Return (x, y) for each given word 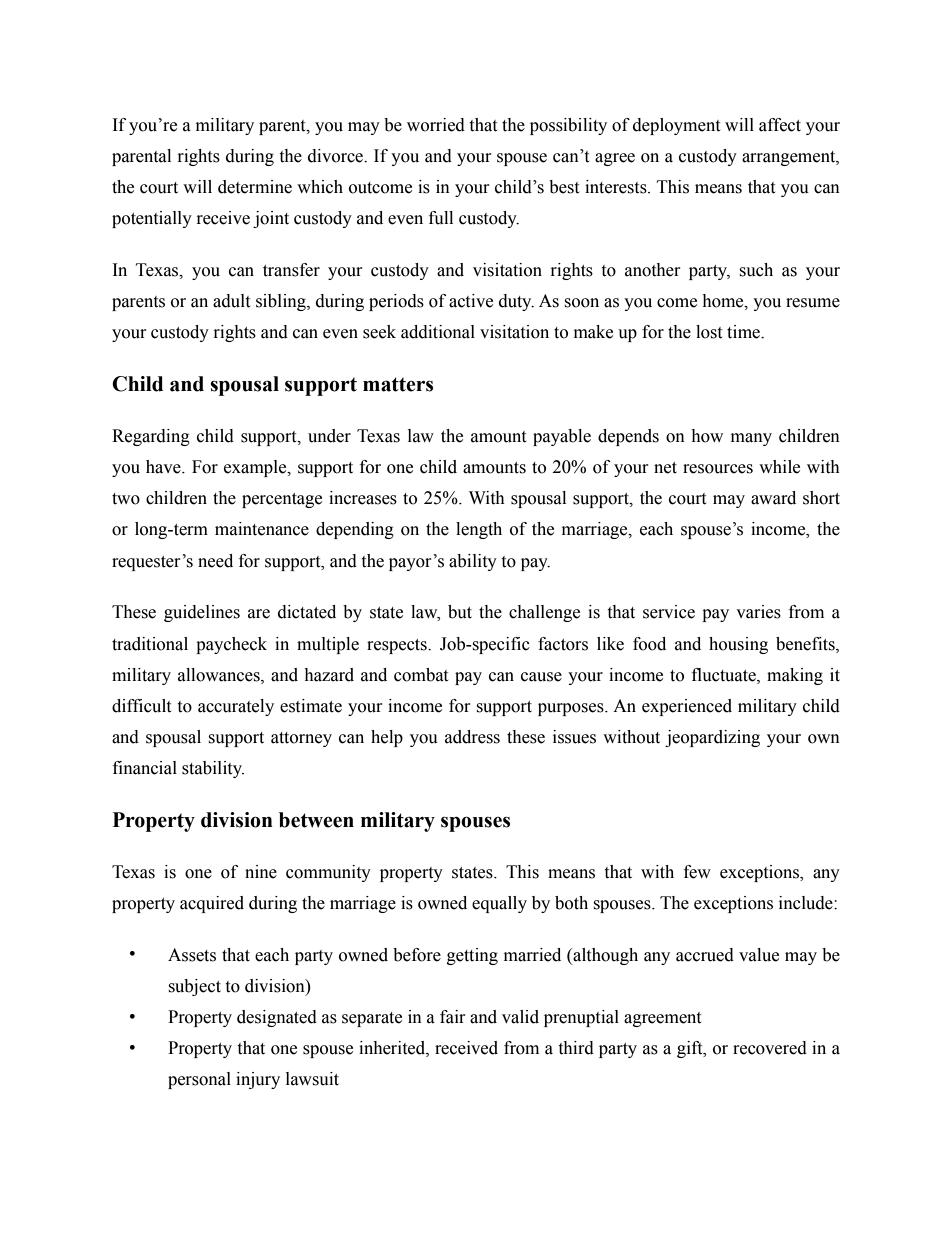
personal (199, 1080)
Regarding (151, 437)
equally (499, 904)
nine (261, 872)
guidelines (202, 613)
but (460, 612)
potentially (152, 219)
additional (438, 332)
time (744, 332)
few (697, 872)
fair (453, 1017)
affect (780, 125)
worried (436, 125)
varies (758, 612)
